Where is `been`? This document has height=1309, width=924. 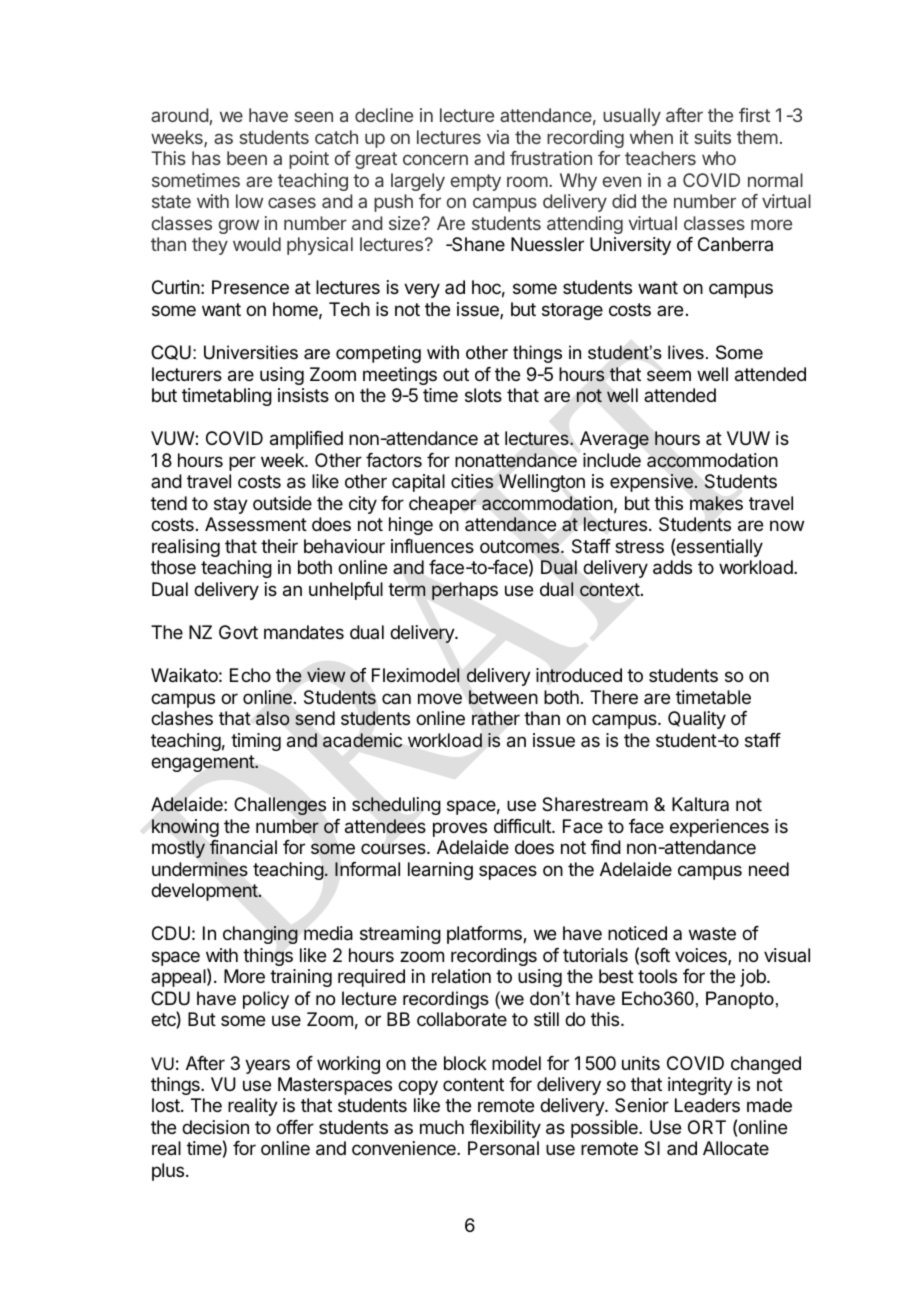
been is located at coordinates (247, 158).
